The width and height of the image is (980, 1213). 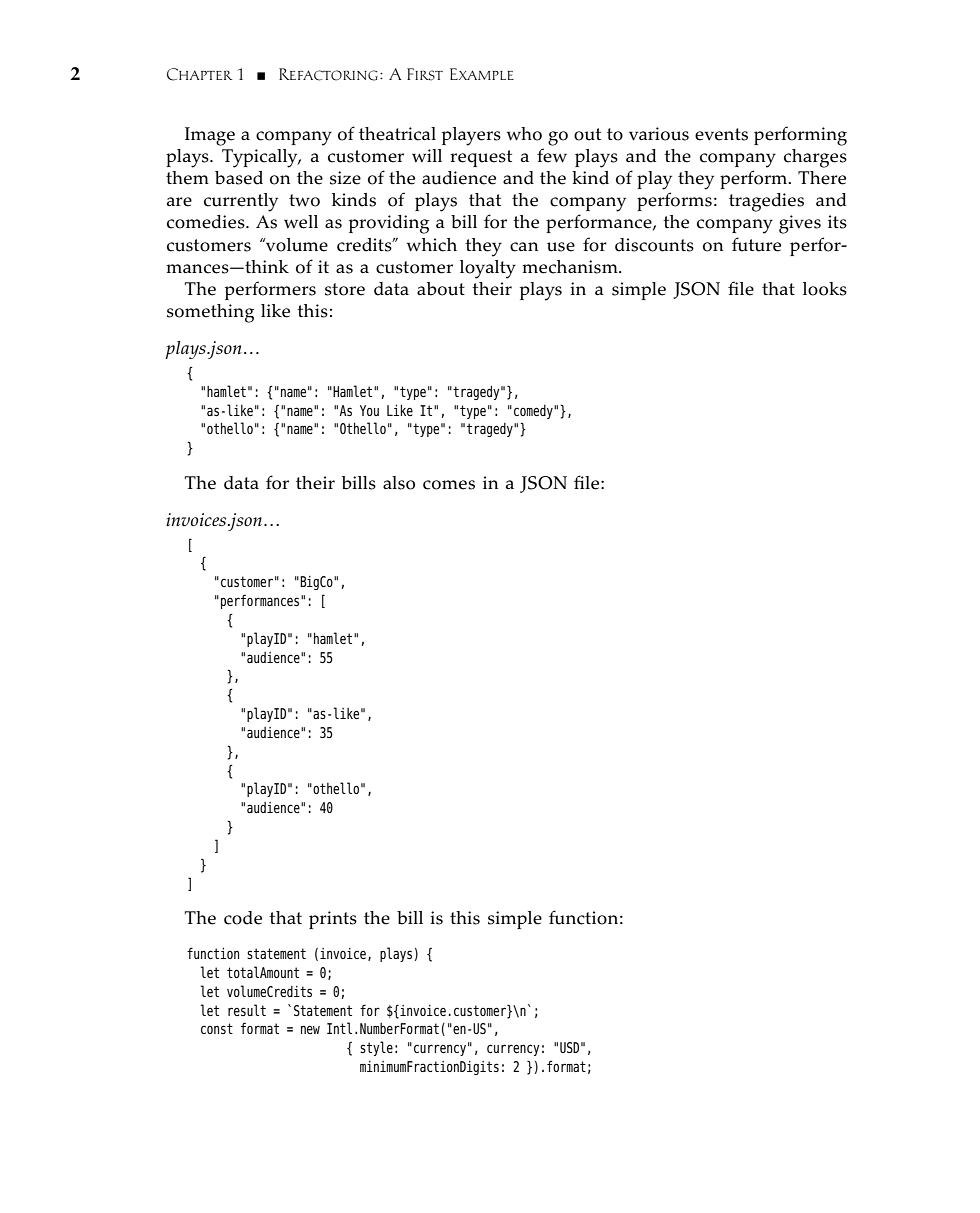 What do you see at coordinates (569, 1047) in the image?
I see `USD` at bounding box center [569, 1047].
